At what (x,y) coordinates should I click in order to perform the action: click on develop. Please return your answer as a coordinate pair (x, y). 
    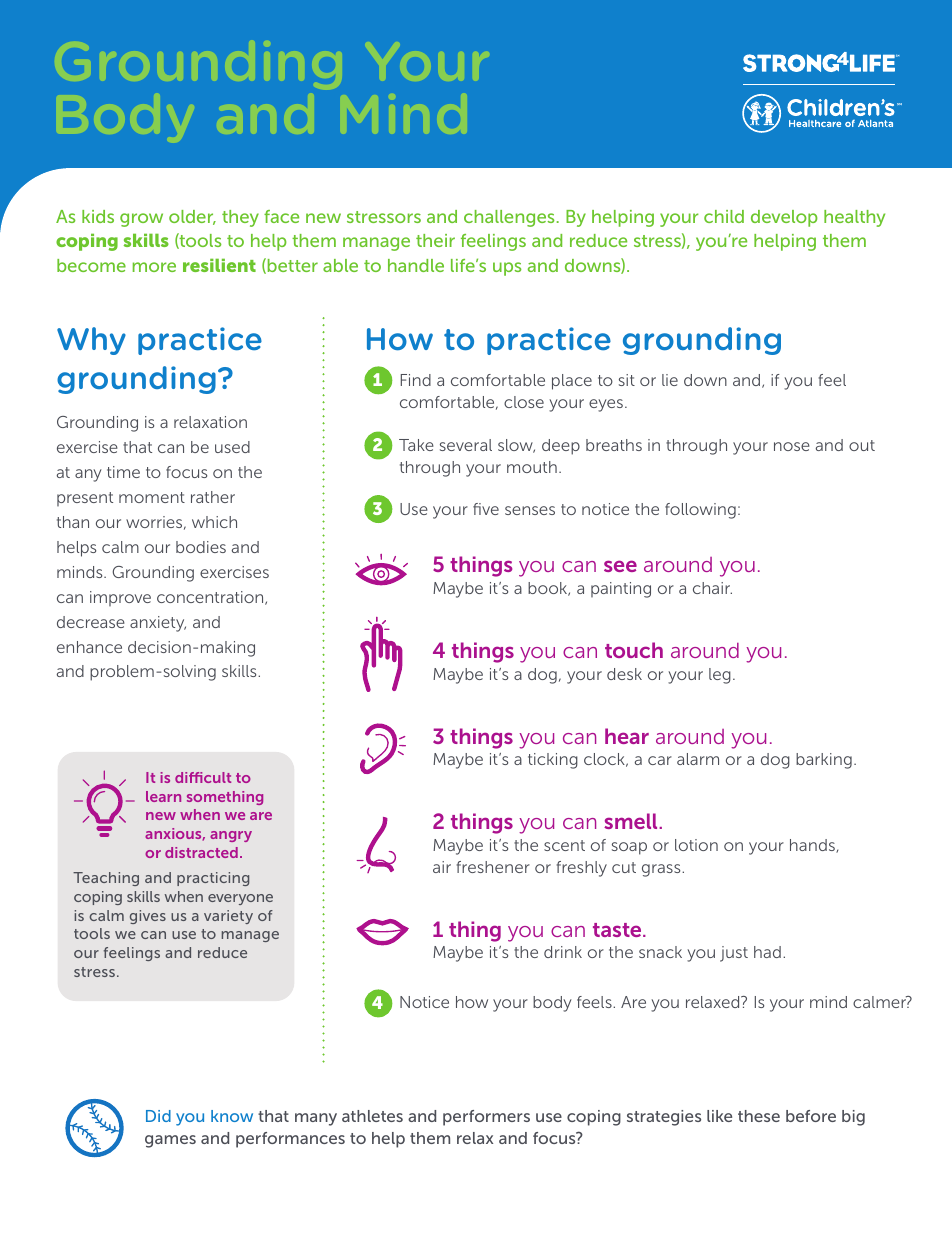
    Looking at the image, I should click on (784, 218).
